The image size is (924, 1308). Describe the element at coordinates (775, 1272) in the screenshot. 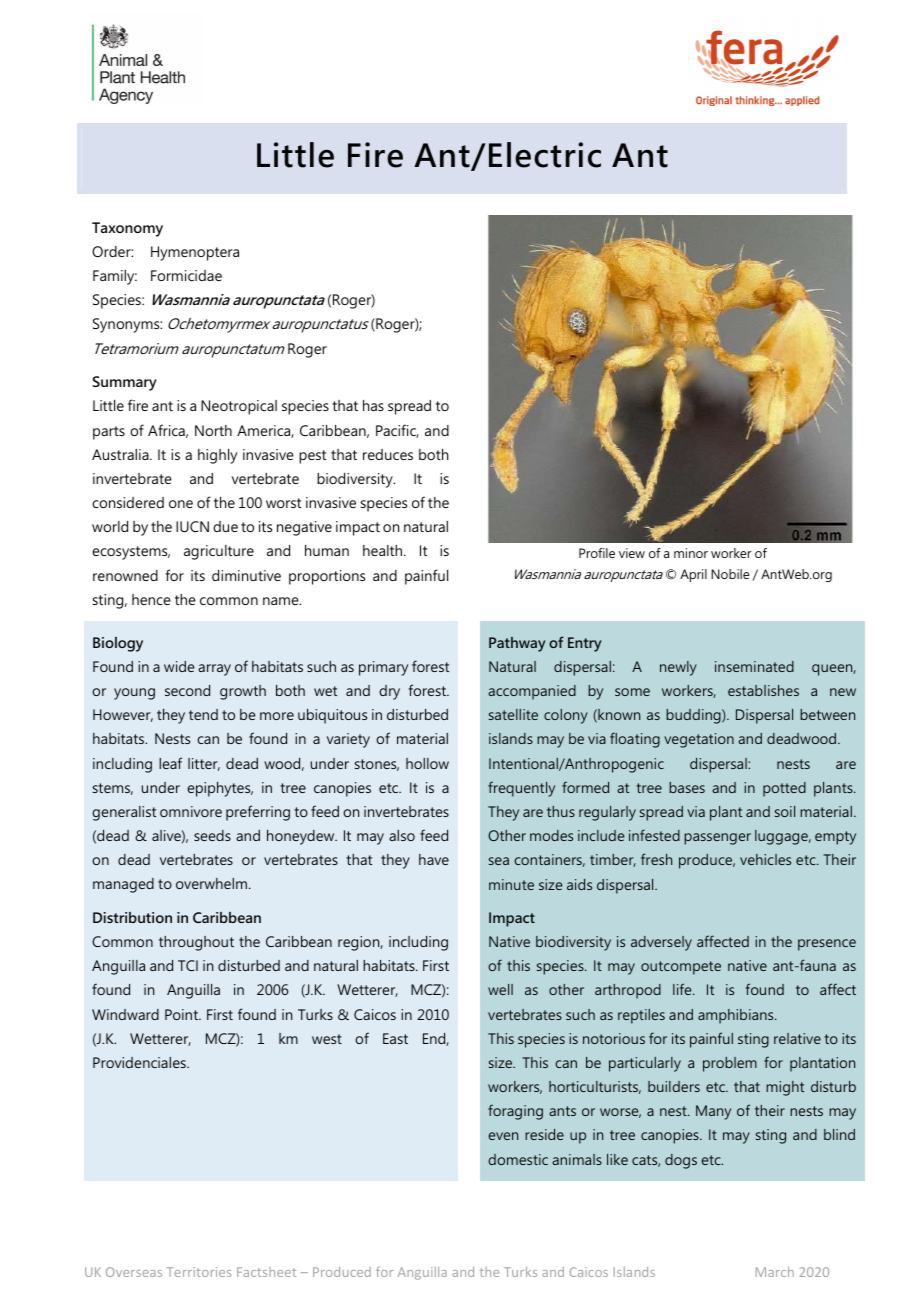

I see `March` at that location.
